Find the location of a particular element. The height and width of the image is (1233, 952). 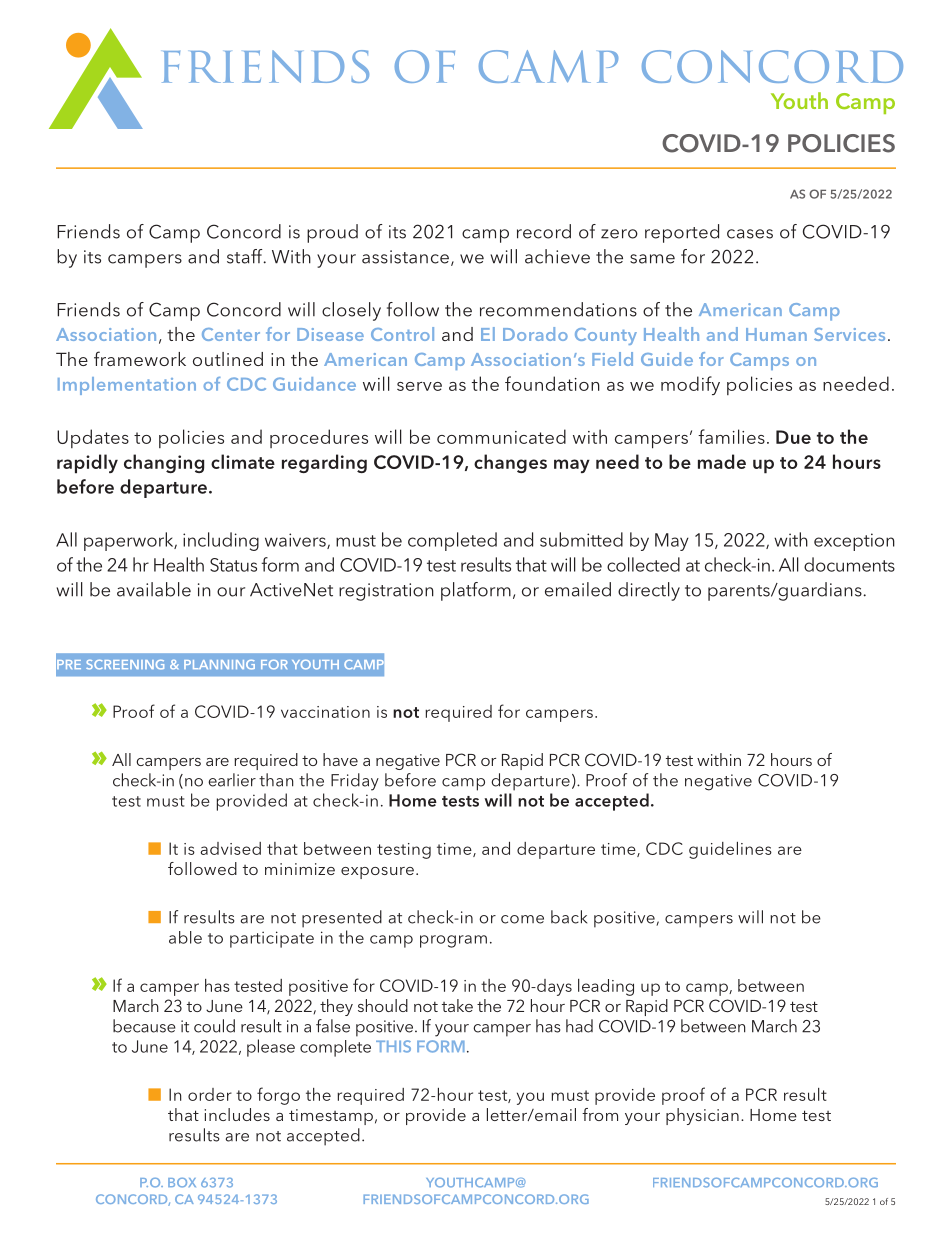

staff is located at coordinates (246, 256).
